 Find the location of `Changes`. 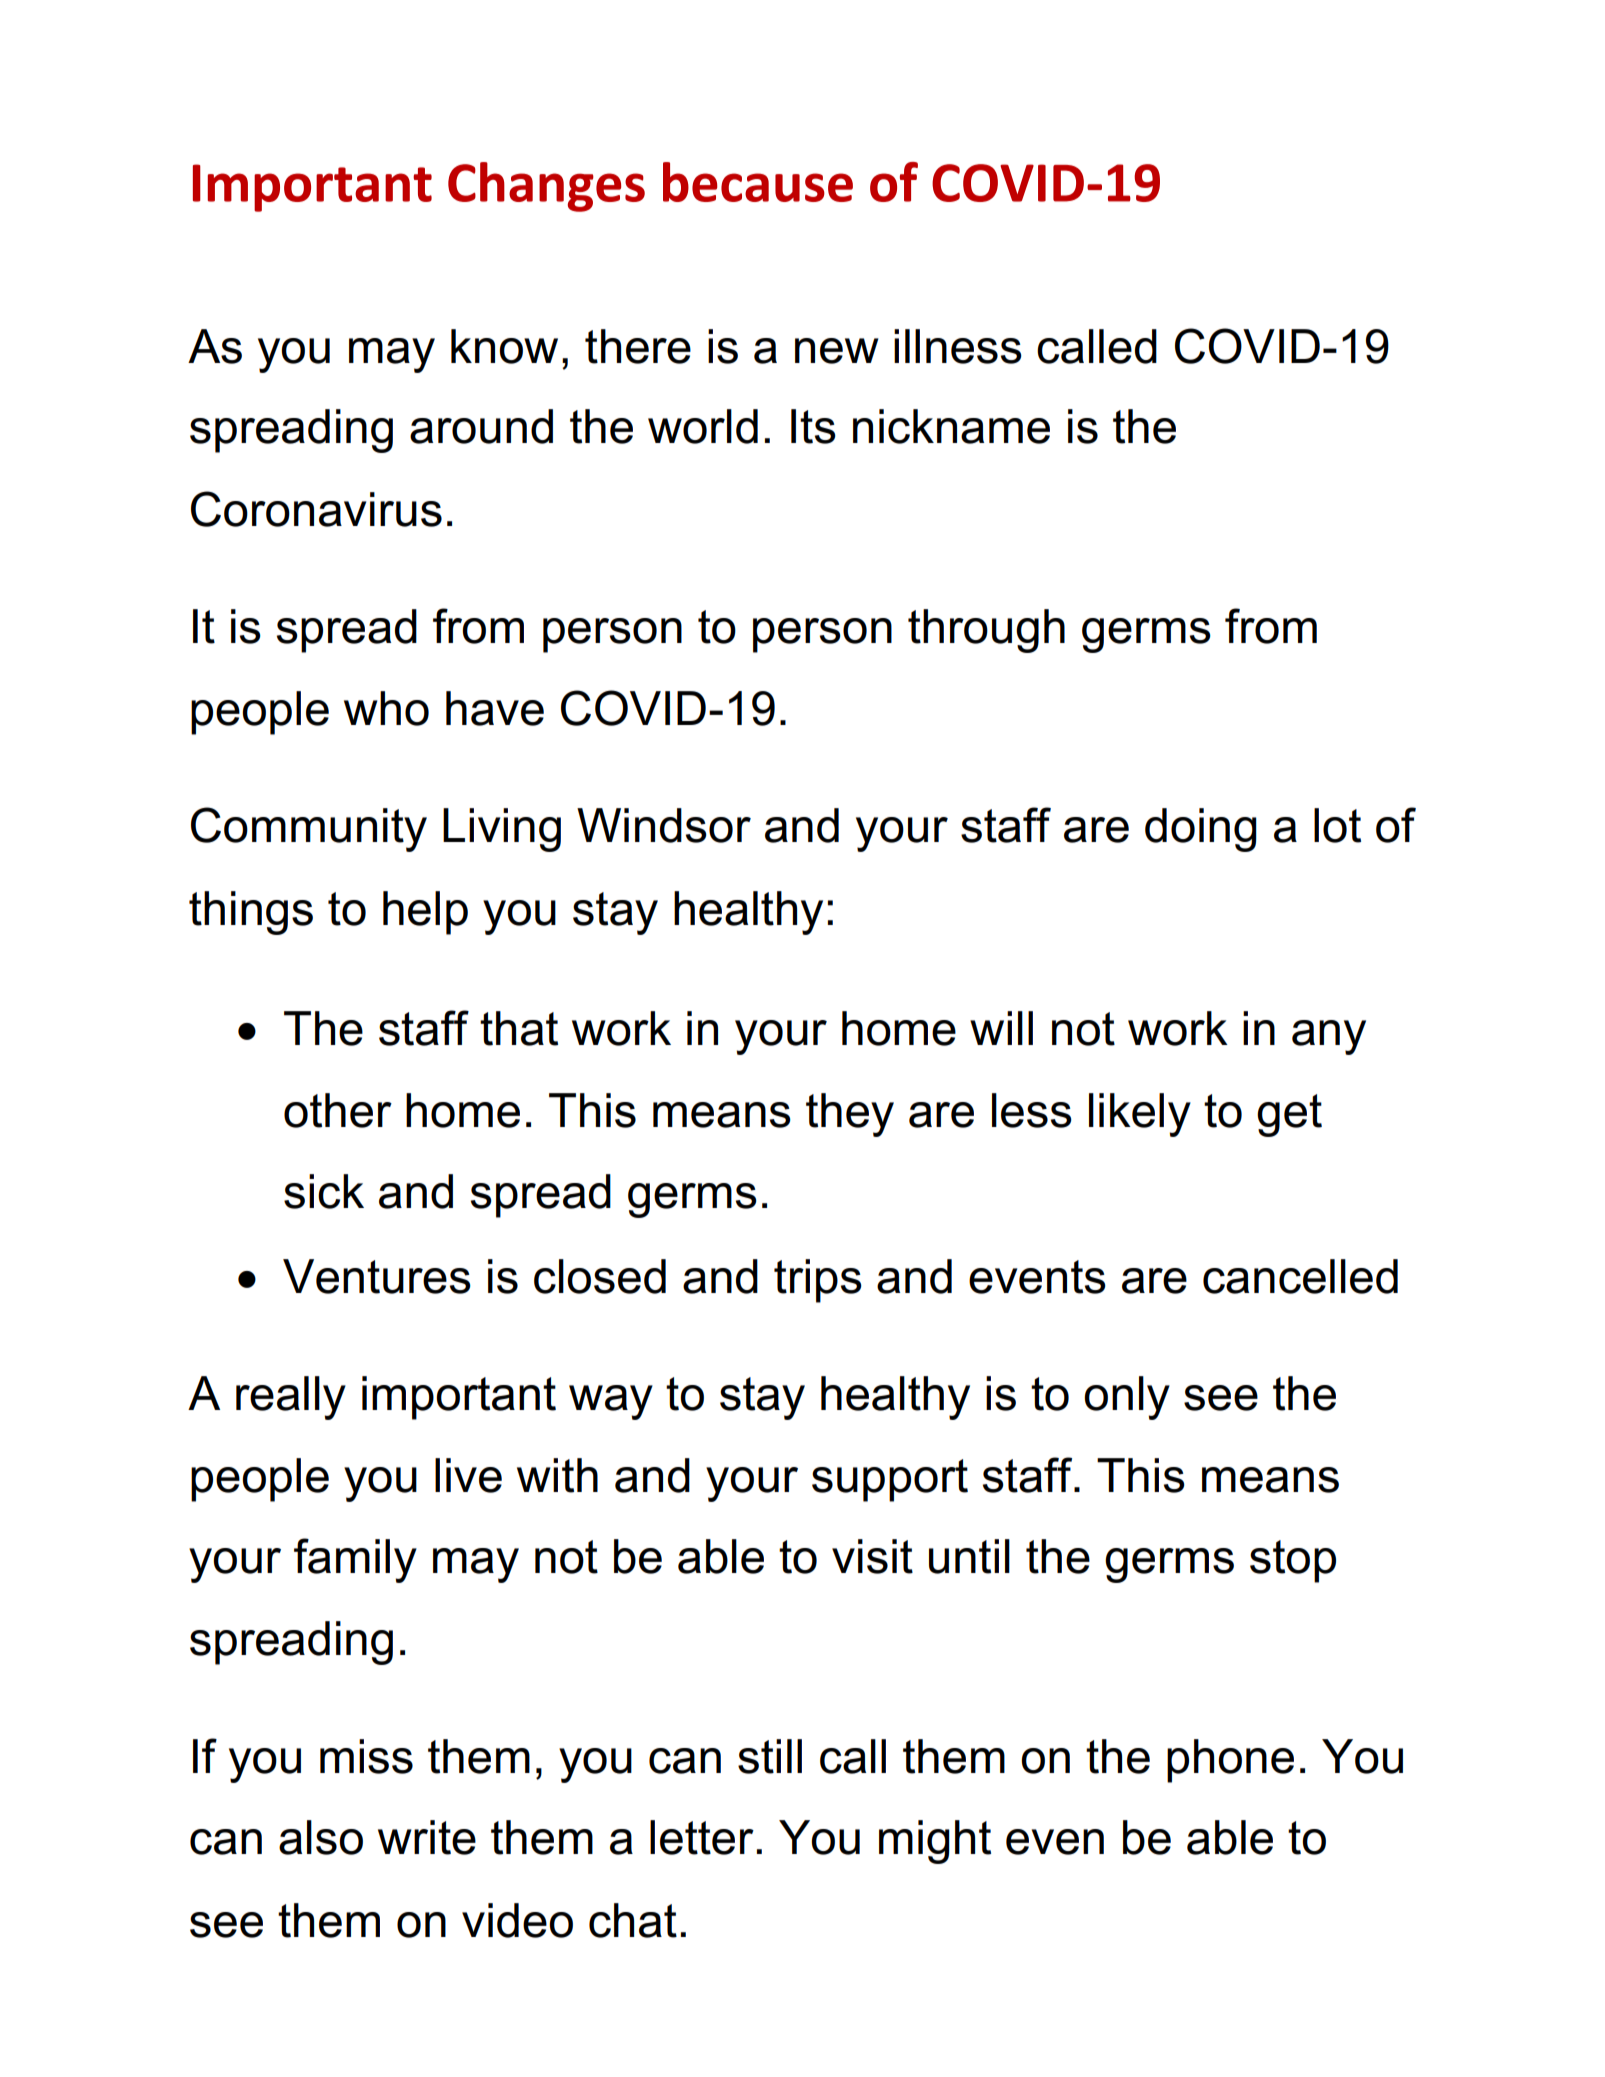

Changes is located at coordinates (546, 187).
